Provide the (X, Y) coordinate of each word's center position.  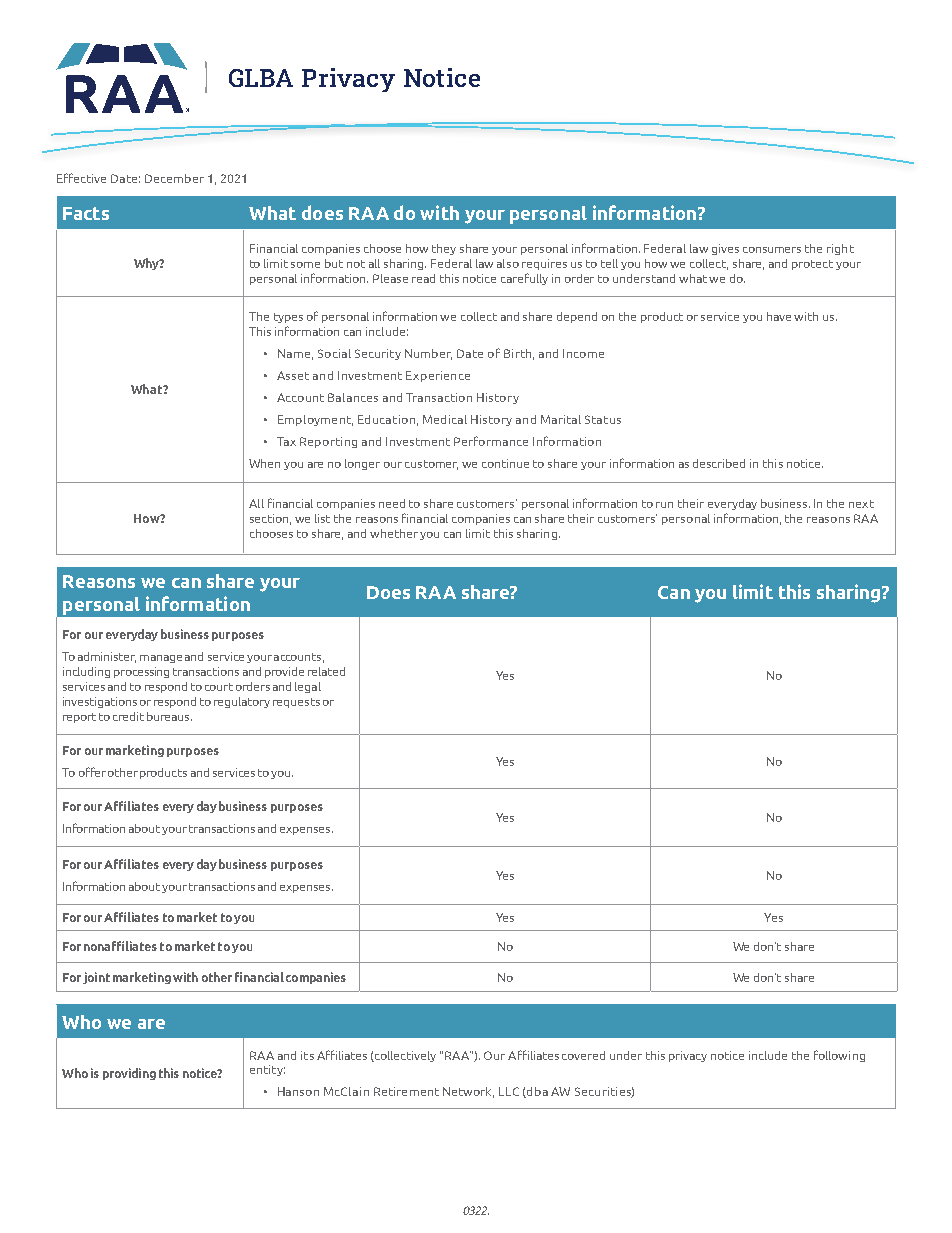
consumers (772, 250)
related (326, 671)
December (174, 178)
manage (161, 659)
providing (129, 1074)
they (444, 249)
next (861, 504)
